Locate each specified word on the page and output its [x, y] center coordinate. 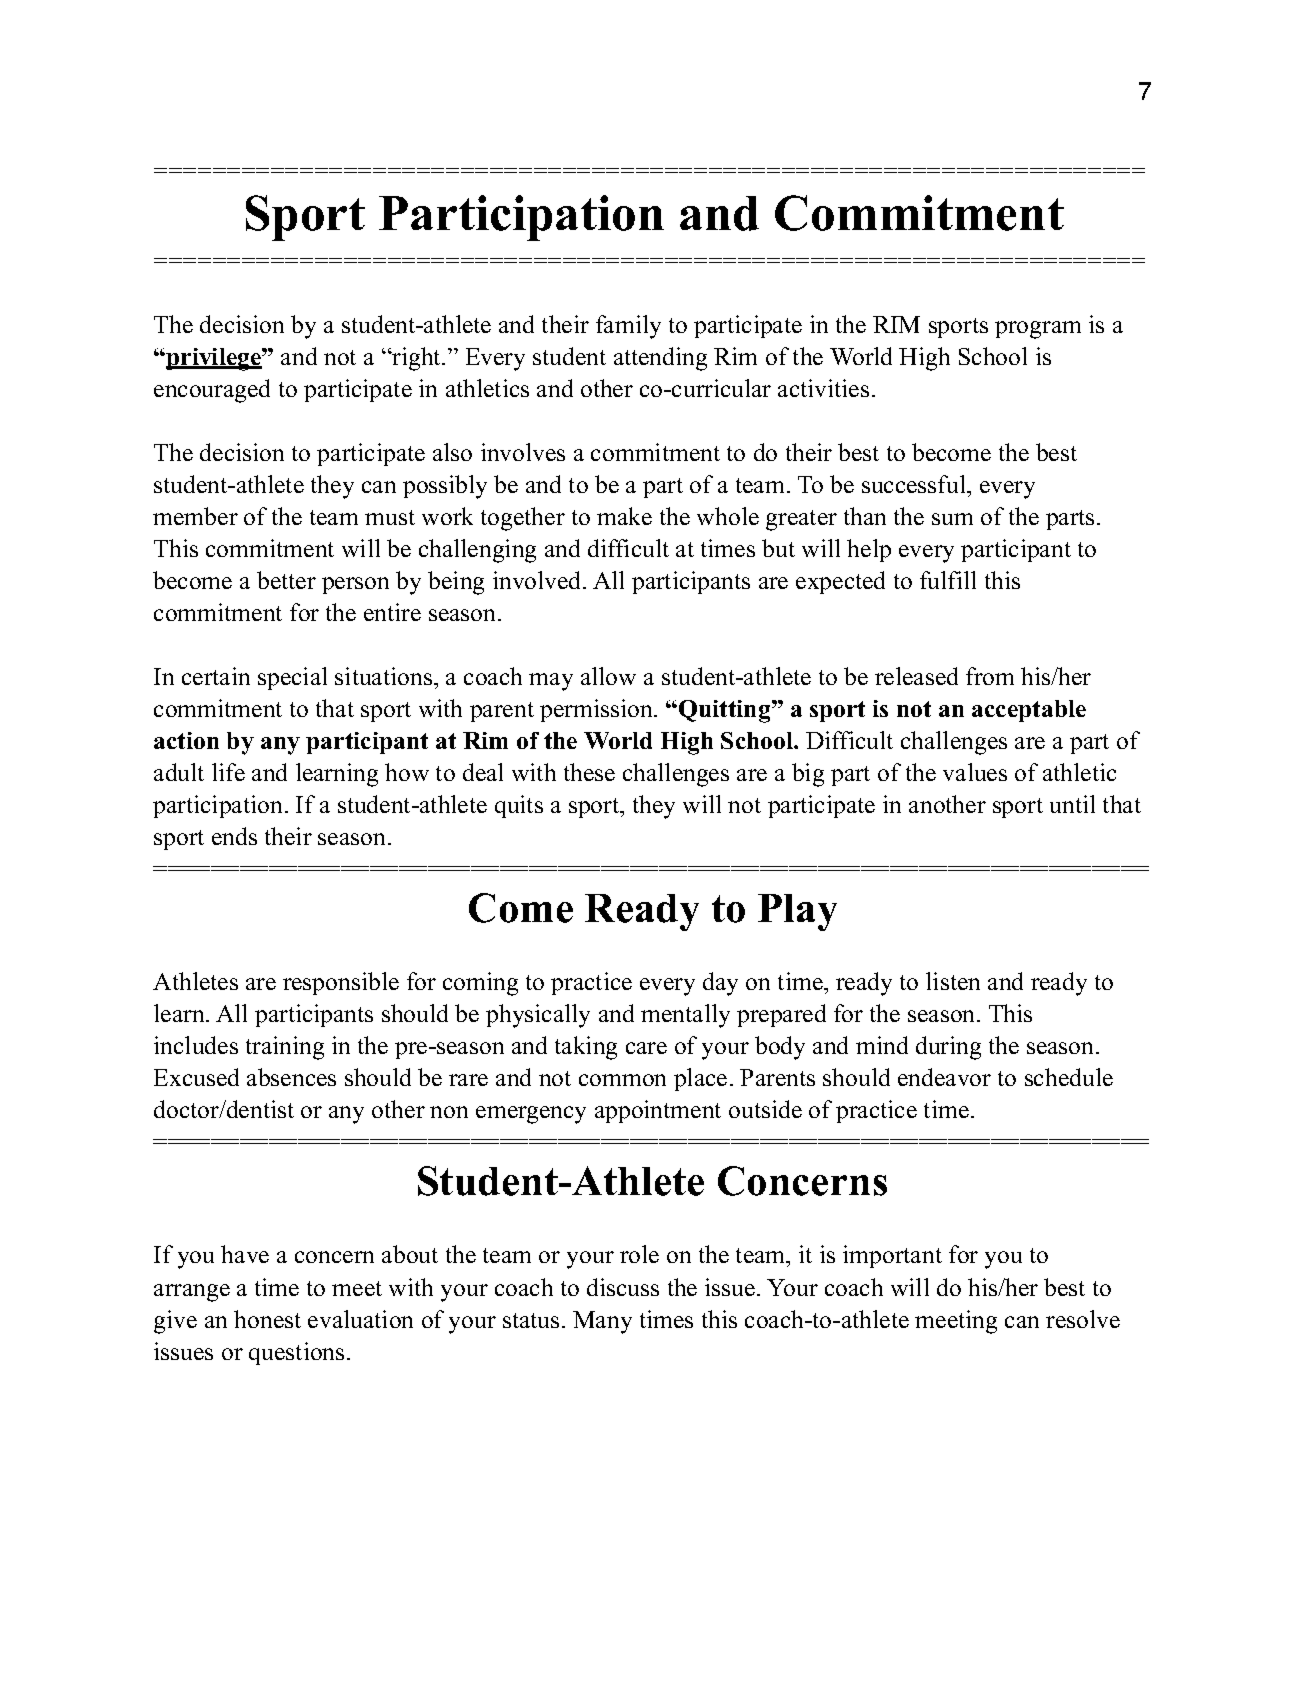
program [1038, 330]
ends [234, 836]
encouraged [212, 391]
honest [267, 1319]
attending [660, 359]
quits [519, 806]
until [1072, 804]
